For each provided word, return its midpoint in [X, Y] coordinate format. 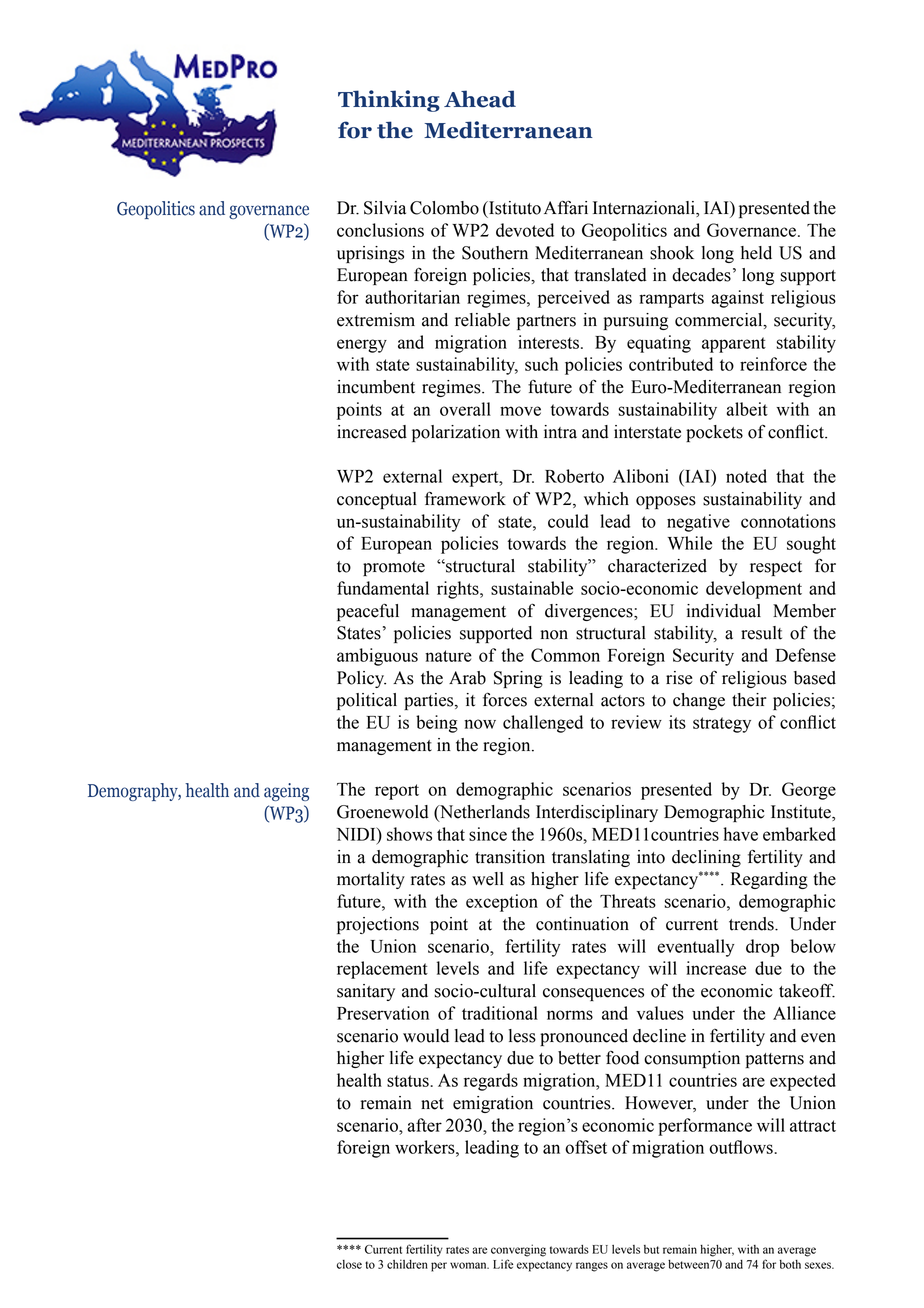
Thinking [389, 101]
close [349, 1264]
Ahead [480, 99]
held [756, 253]
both [790, 1264]
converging [518, 1250]
